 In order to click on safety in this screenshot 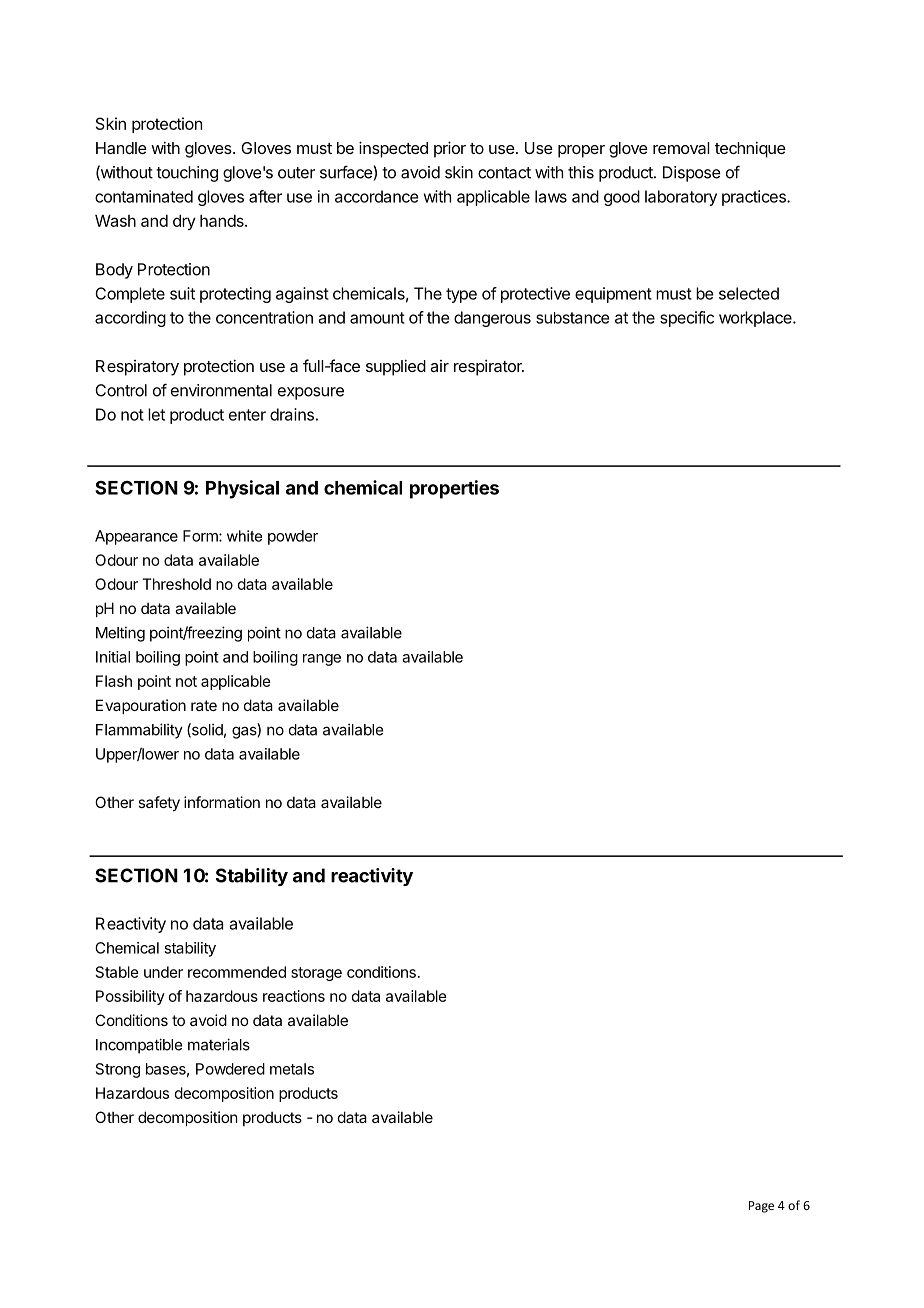, I will do `click(159, 803)`.
